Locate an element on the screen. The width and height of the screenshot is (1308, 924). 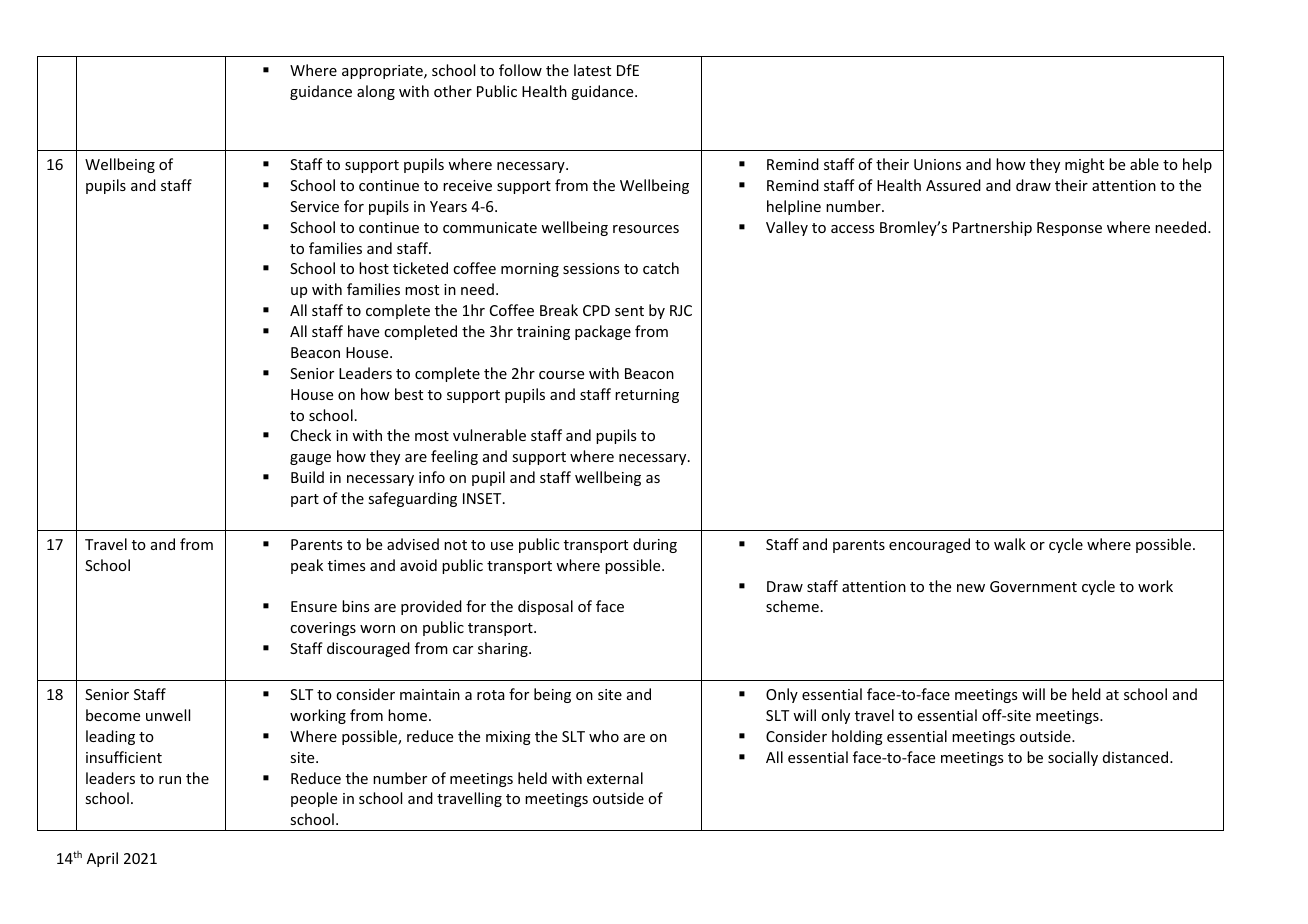
have is located at coordinates (363, 331).
